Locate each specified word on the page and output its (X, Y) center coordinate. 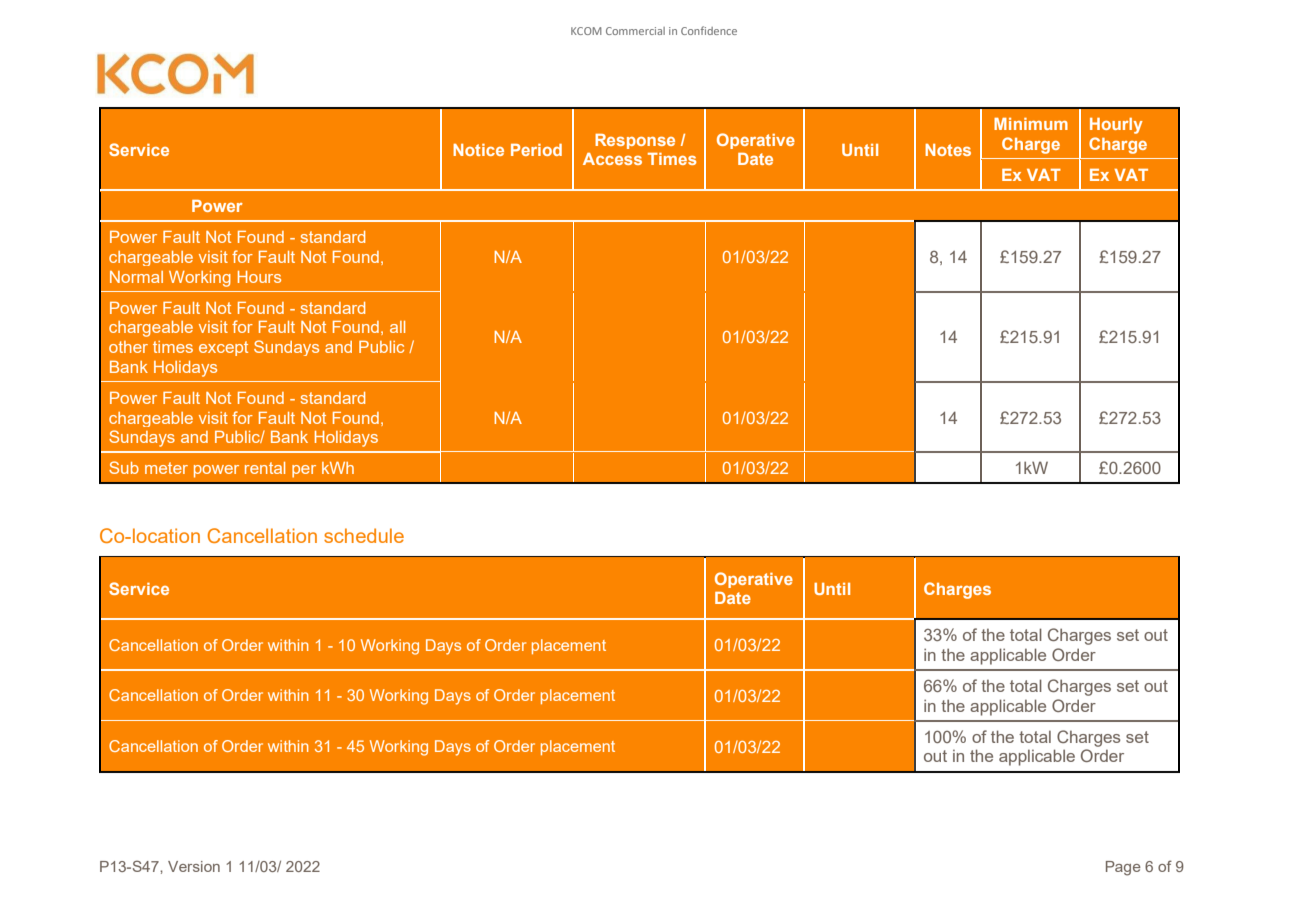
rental (265, 468)
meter (166, 468)
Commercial (635, 31)
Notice (478, 150)
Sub (124, 467)
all (397, 327)
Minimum (1031, 124)
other (128, 347)
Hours (259, 277)
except (223, 348)
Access (612, 159)
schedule (364, 535)
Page (1123, 868)
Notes (948, 150)
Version (194, 866)
